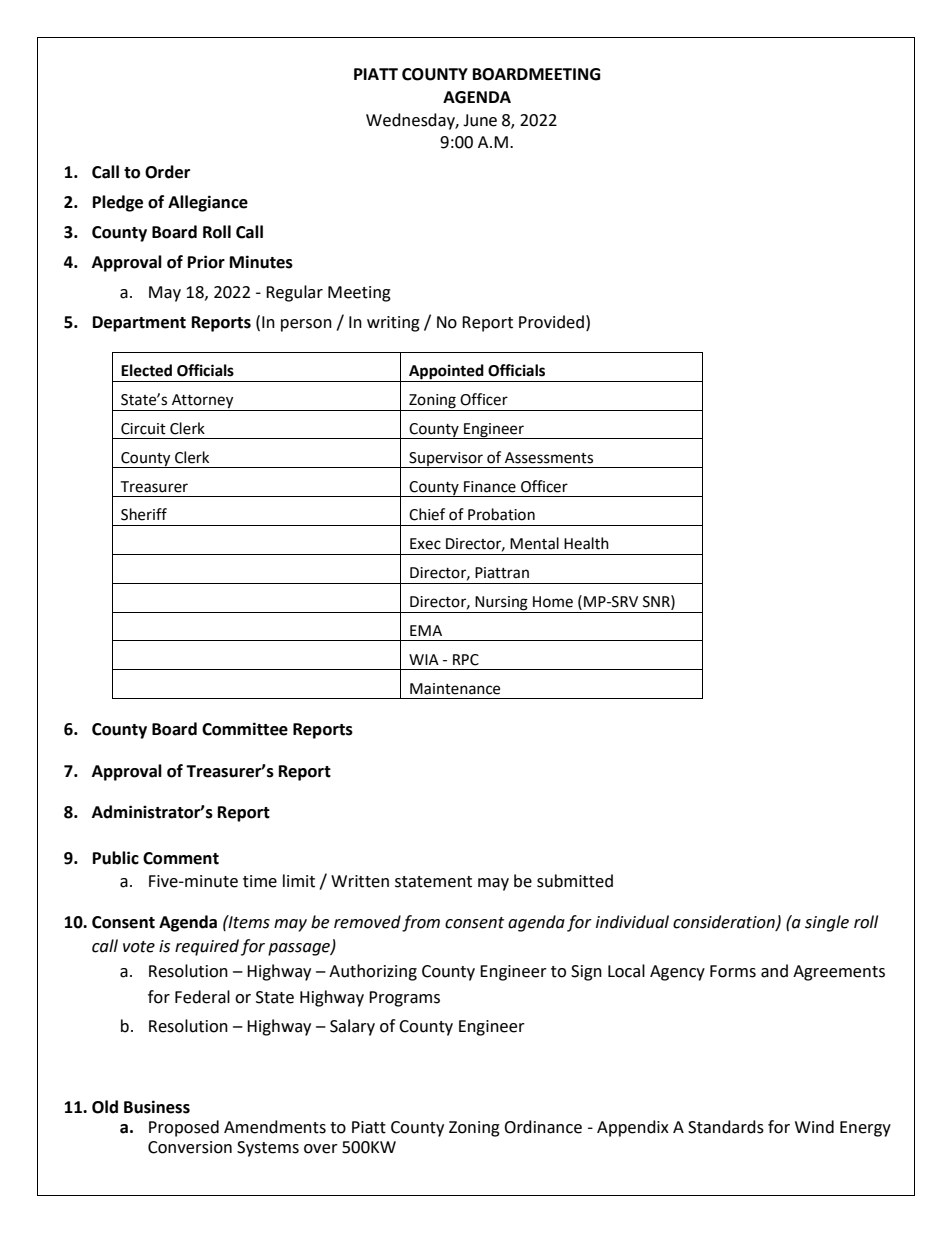 The width and height of the document is (952, 1233). Describe the element at coordinates (184, 1128) in the document. I see `Proposed` at that location.
